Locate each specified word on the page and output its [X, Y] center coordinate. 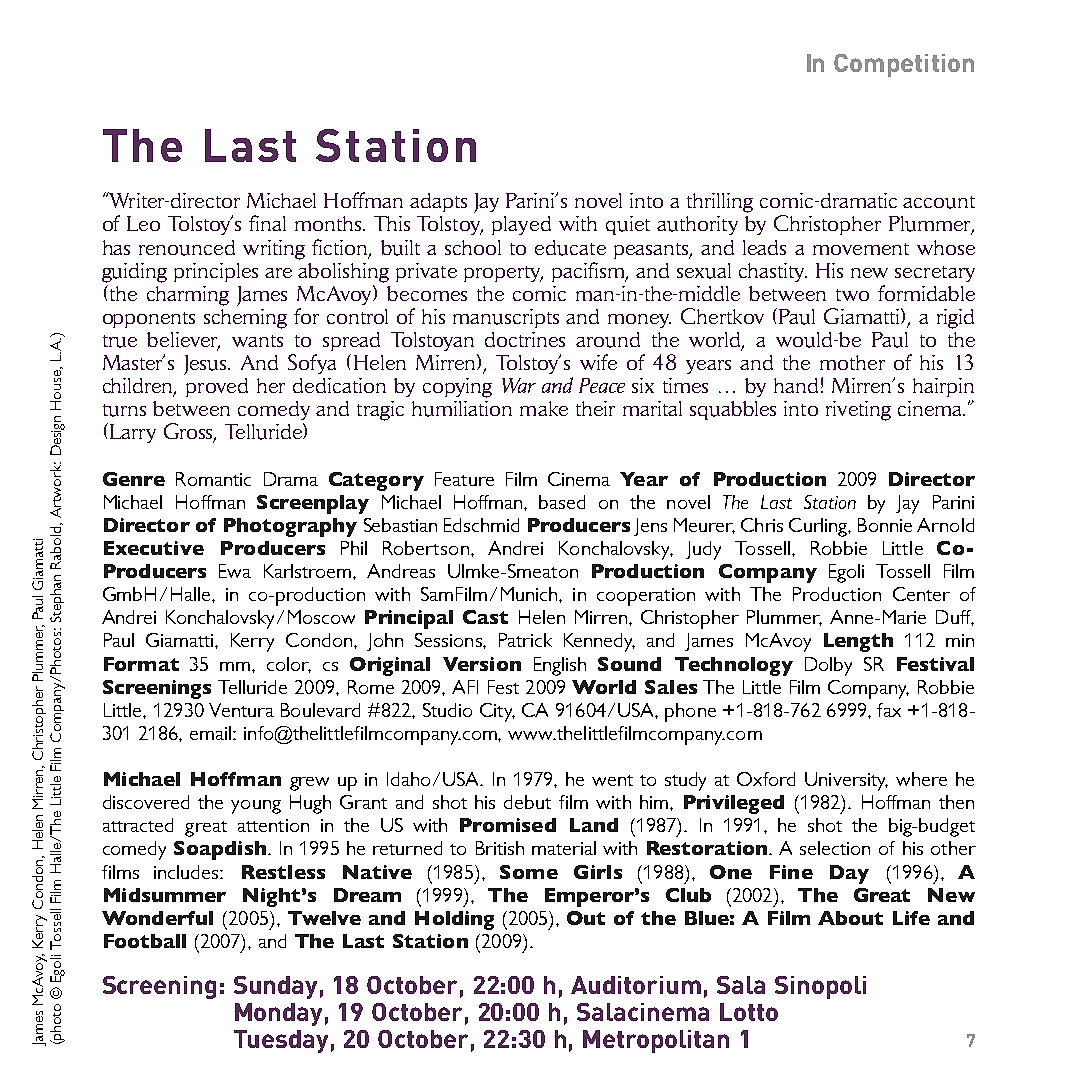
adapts [438, 202]
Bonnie [885, 525]
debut [527, 802]
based [562, 502]
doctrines [525, 339]
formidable [926, 293]
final [267, 223]
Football [145, 941]
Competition [904, 65]
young [256, 807]
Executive [154, 548]
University [846, 781]
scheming [245, 319]
